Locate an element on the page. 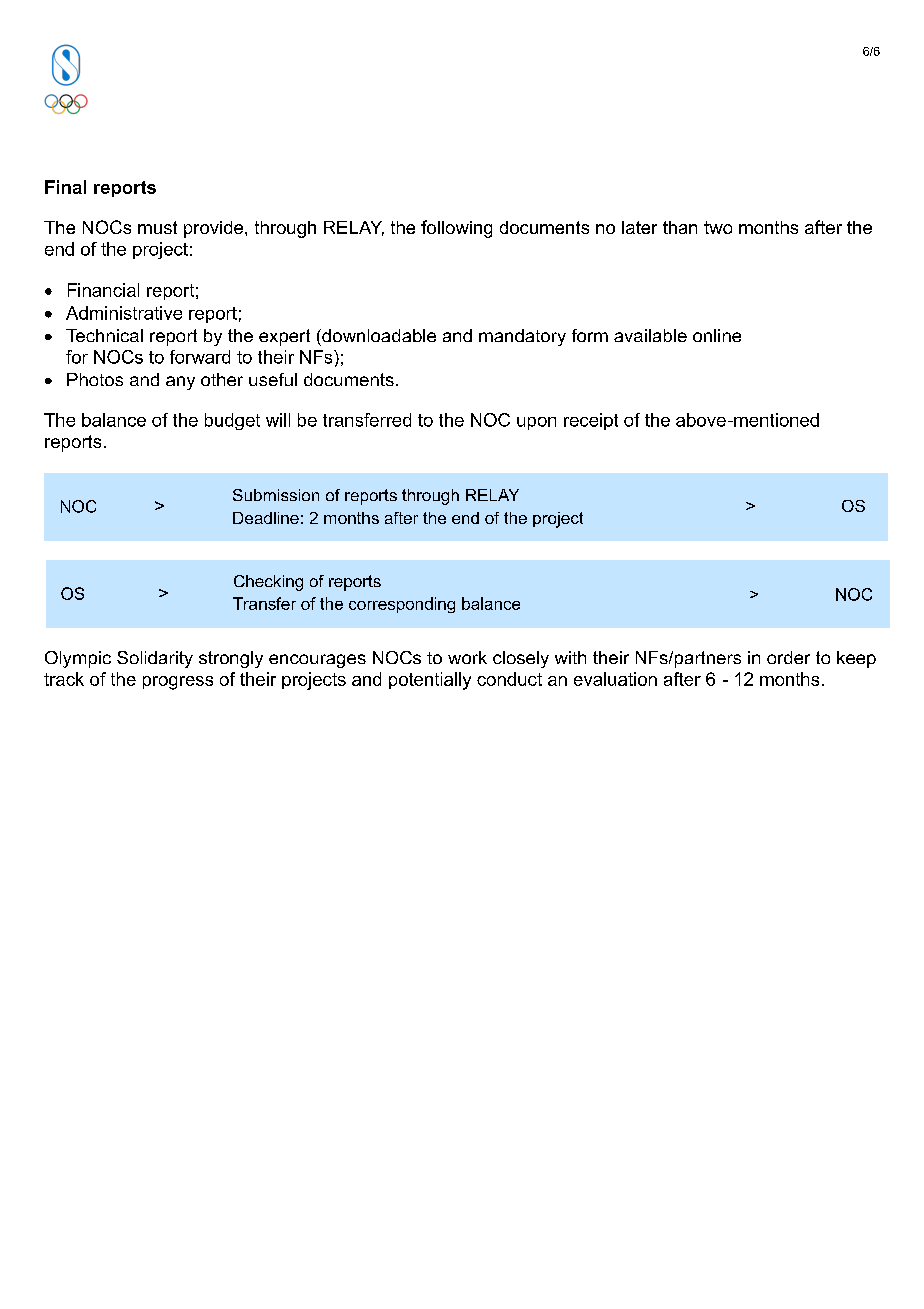 The width and height of the image is (924, 1309). following is located at coordinates (456, 229).
